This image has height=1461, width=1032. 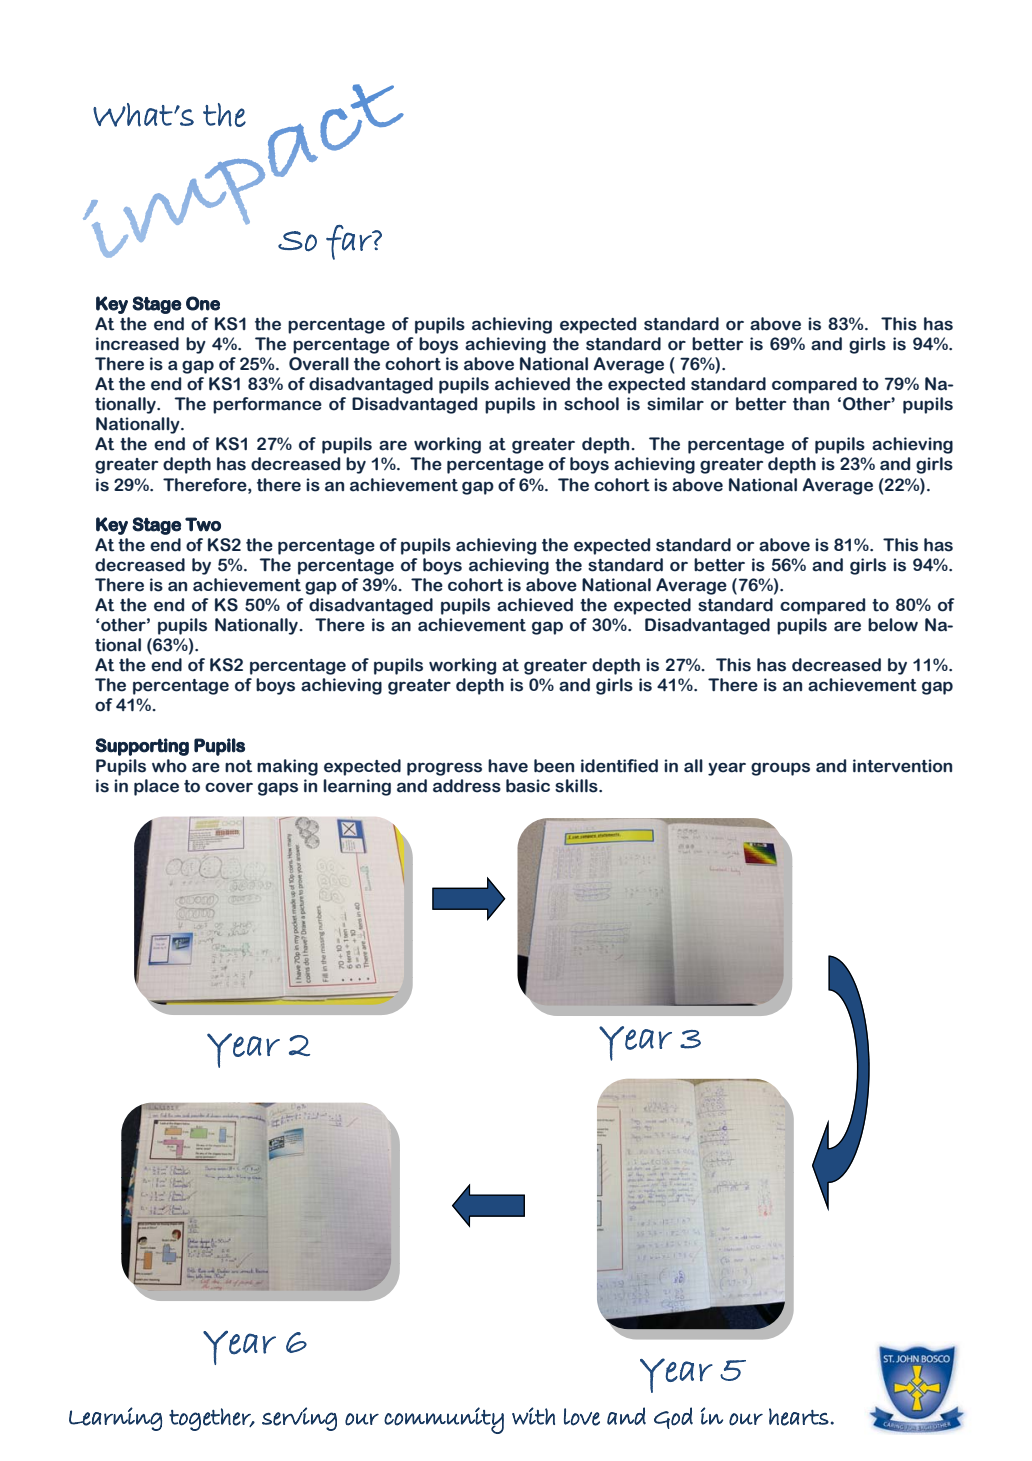 What do you see at coordinates (350, 242) in the image?
I see `far` at bounding box center [350, 242].
